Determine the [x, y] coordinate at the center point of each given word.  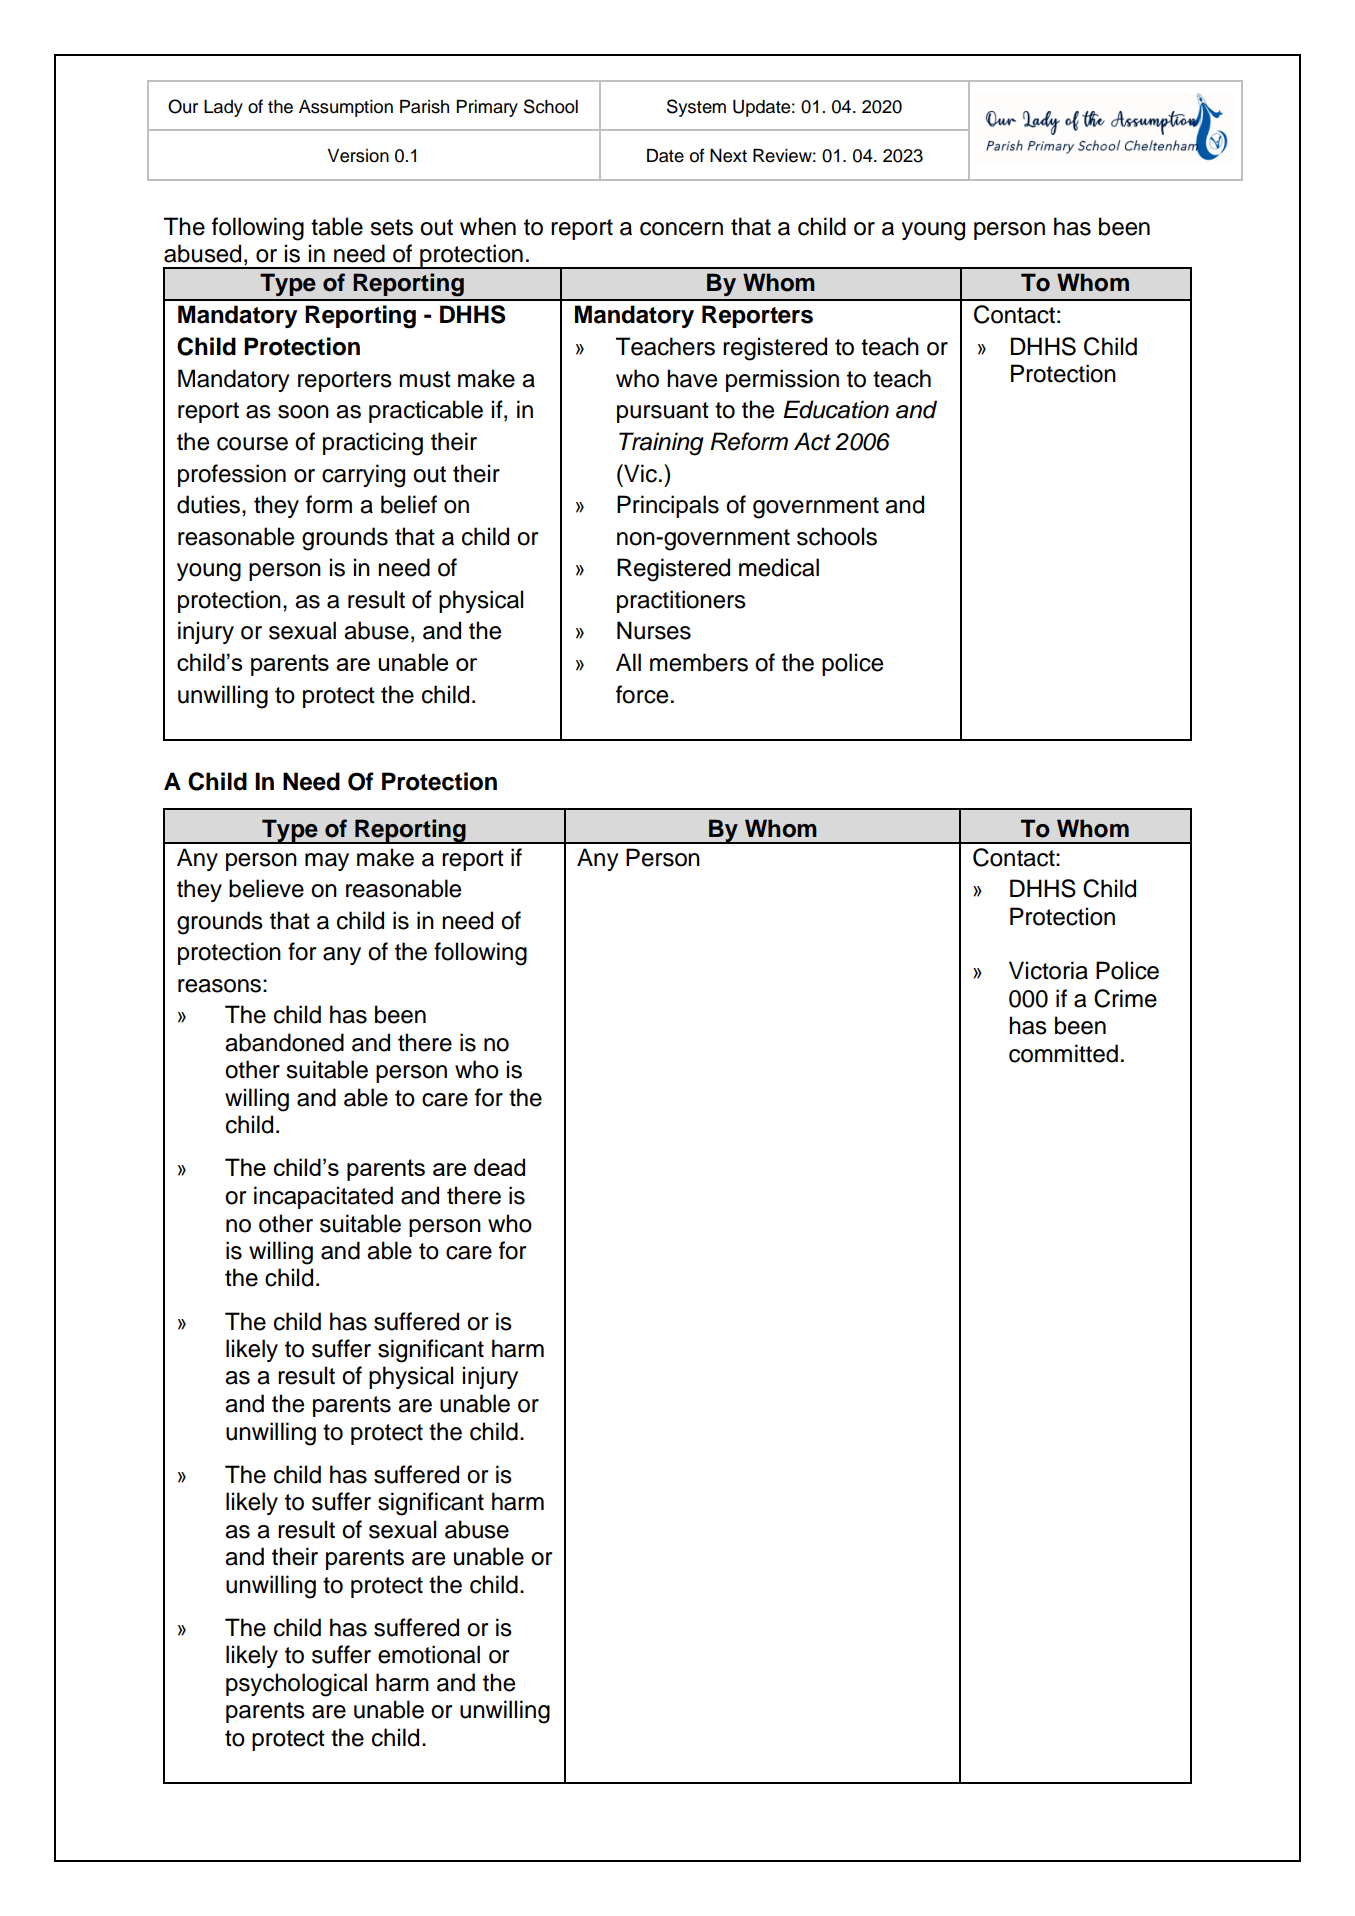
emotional [429, 1654]
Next [728, 156]
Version [358, 156]
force [642, 694]
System [696, 108]
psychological [296, 1685]
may [327, 862]
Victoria [1048, 970]
